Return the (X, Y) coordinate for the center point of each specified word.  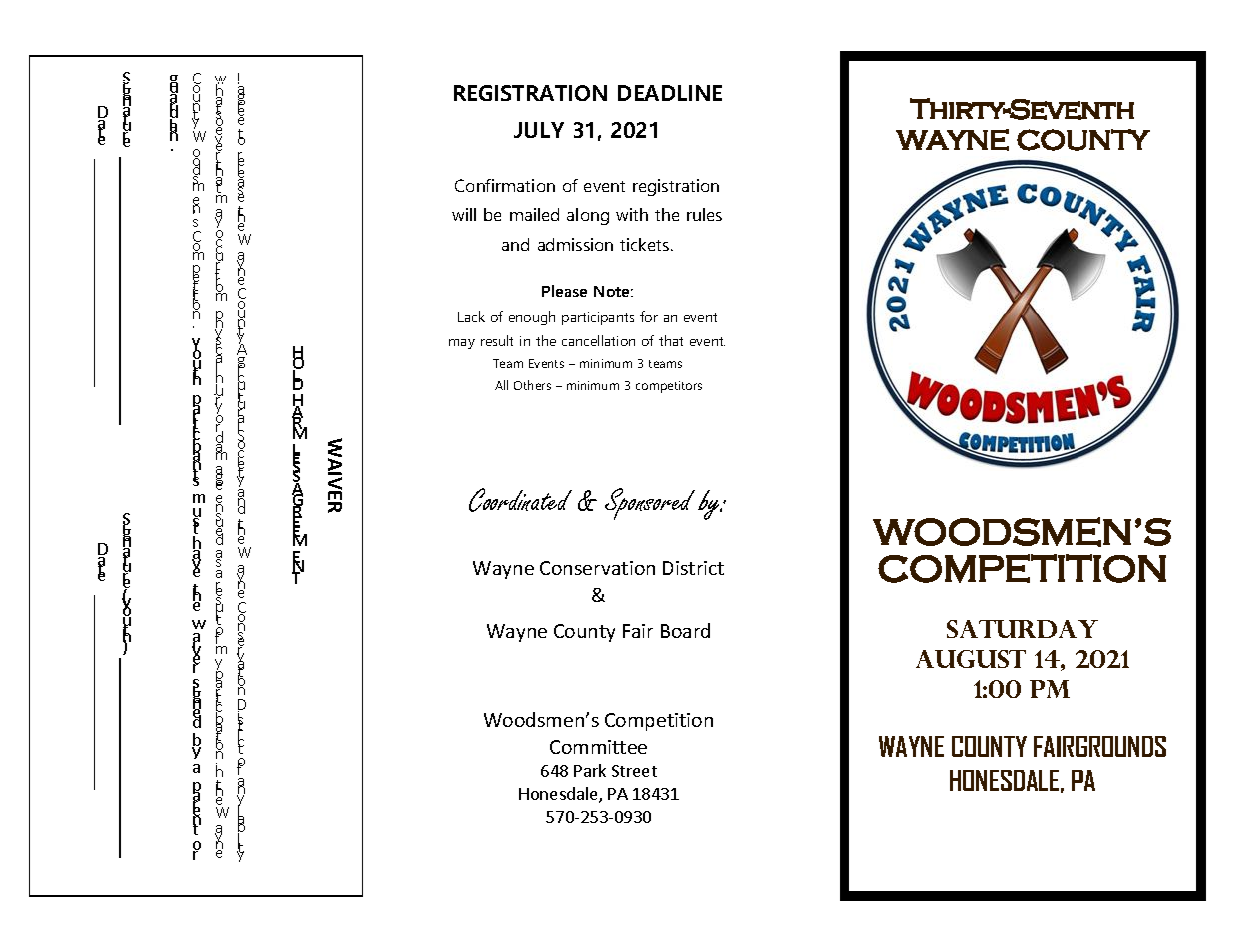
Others (532, 385)
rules (704, 214)
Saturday (1022, 629)
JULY (539, 130)
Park (590, 770)
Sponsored (650, 504)
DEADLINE (670, 93)
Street (634, 771)
